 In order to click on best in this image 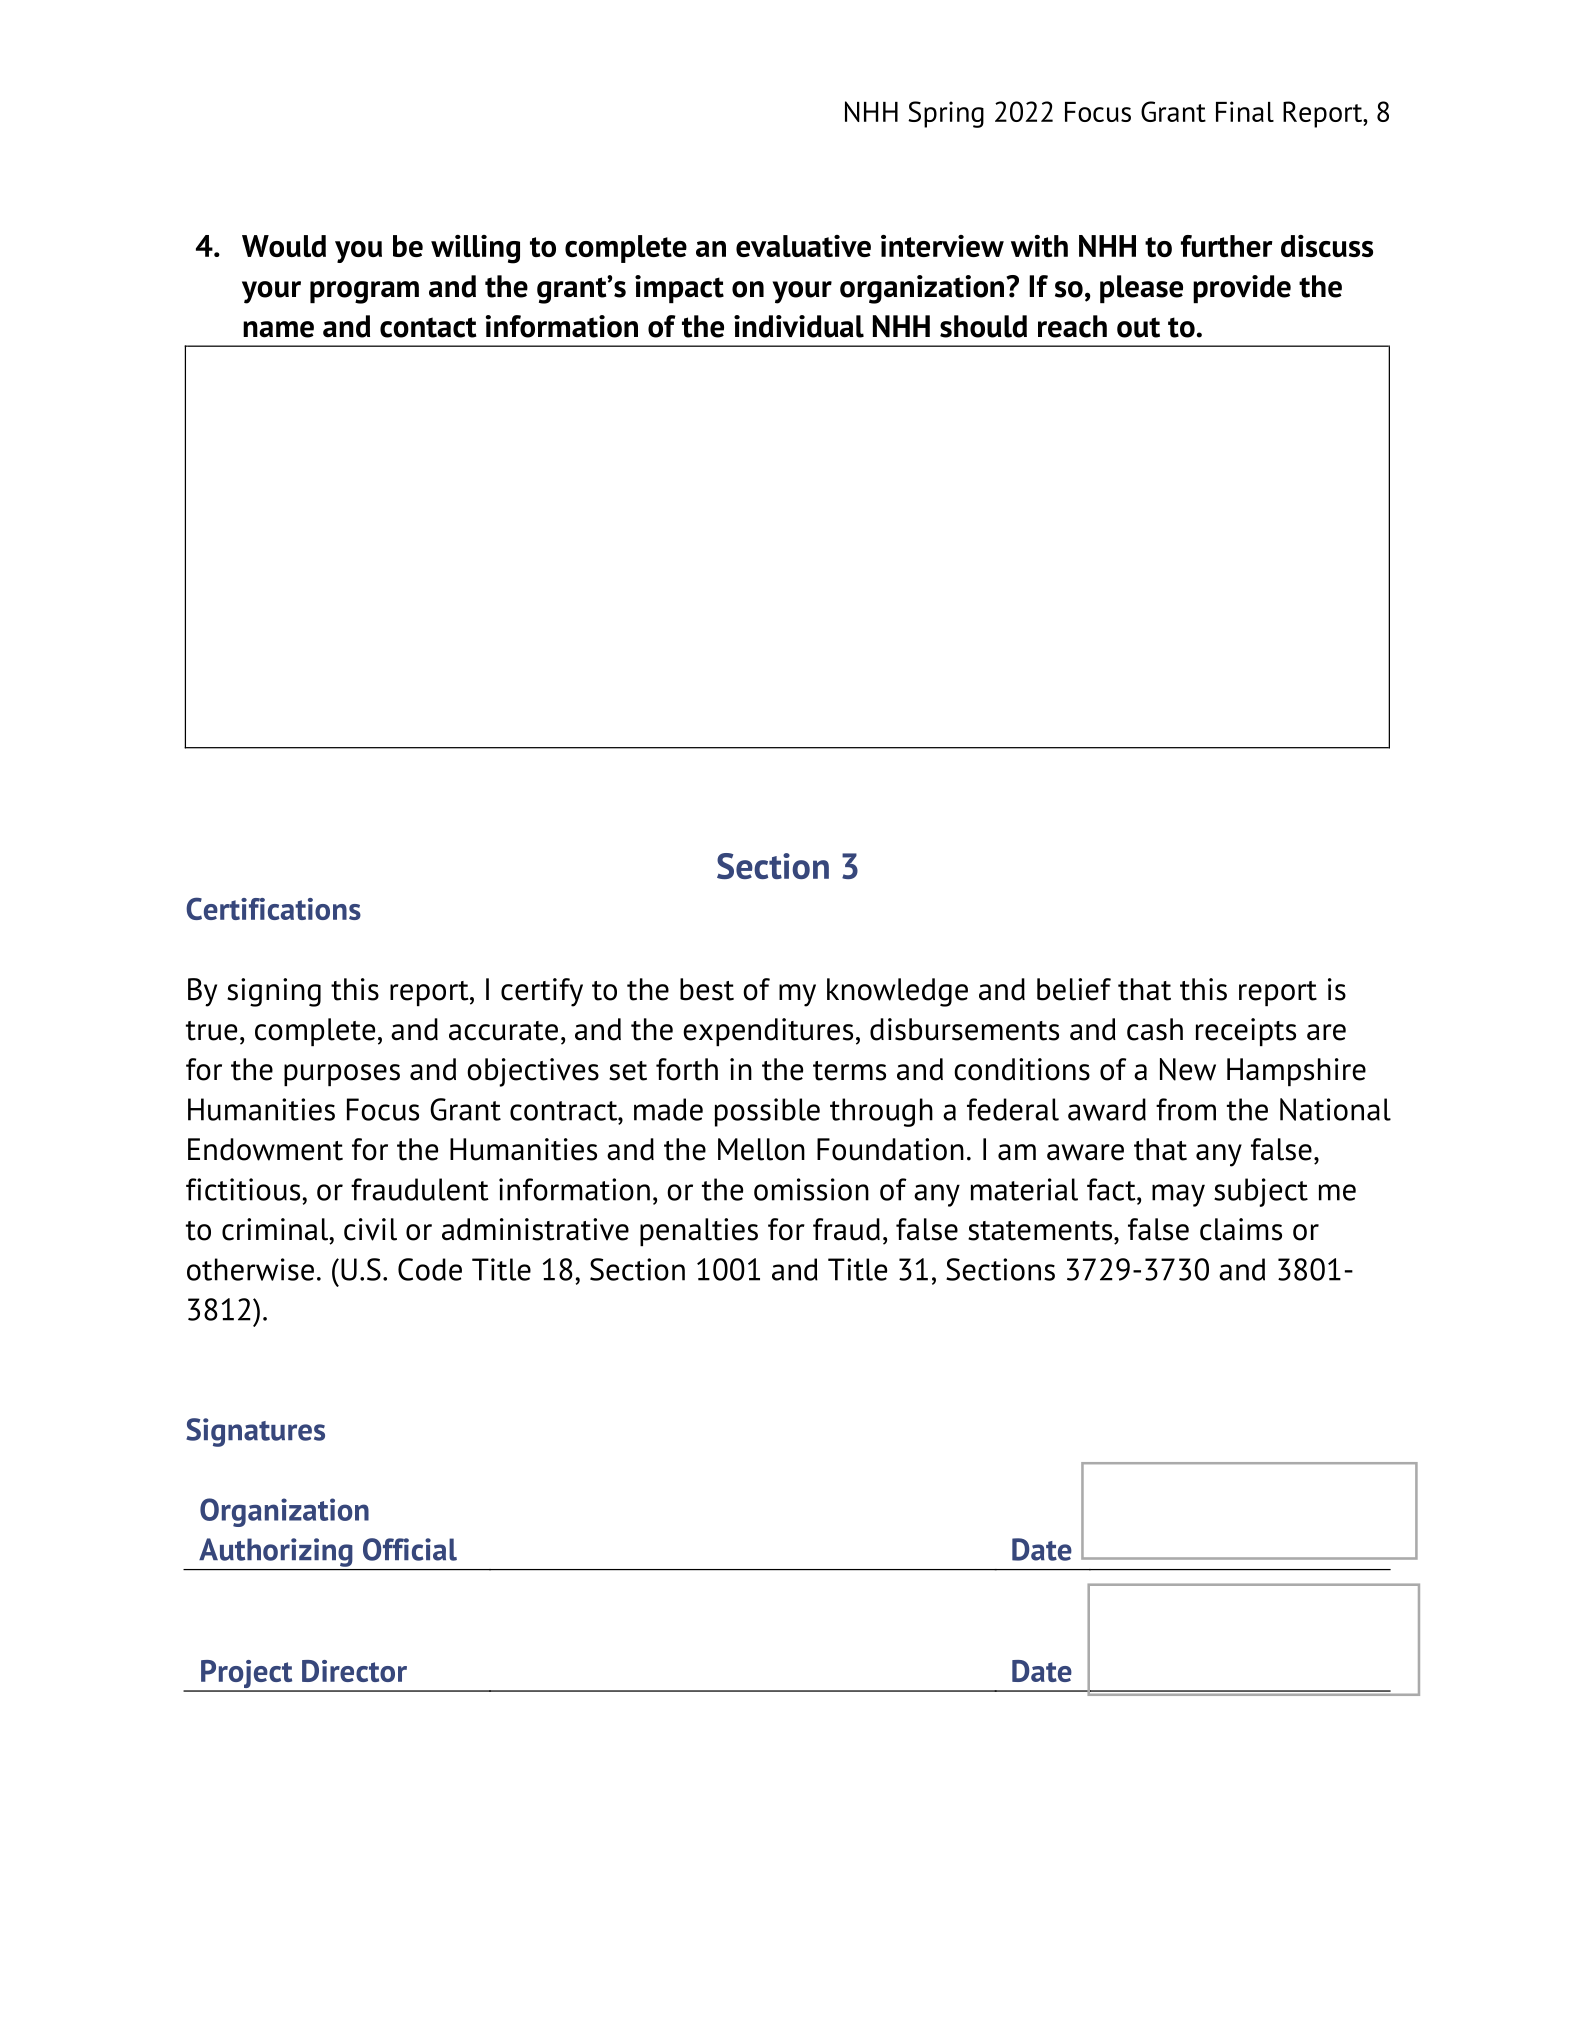, I will do `click(707, 989)`.
